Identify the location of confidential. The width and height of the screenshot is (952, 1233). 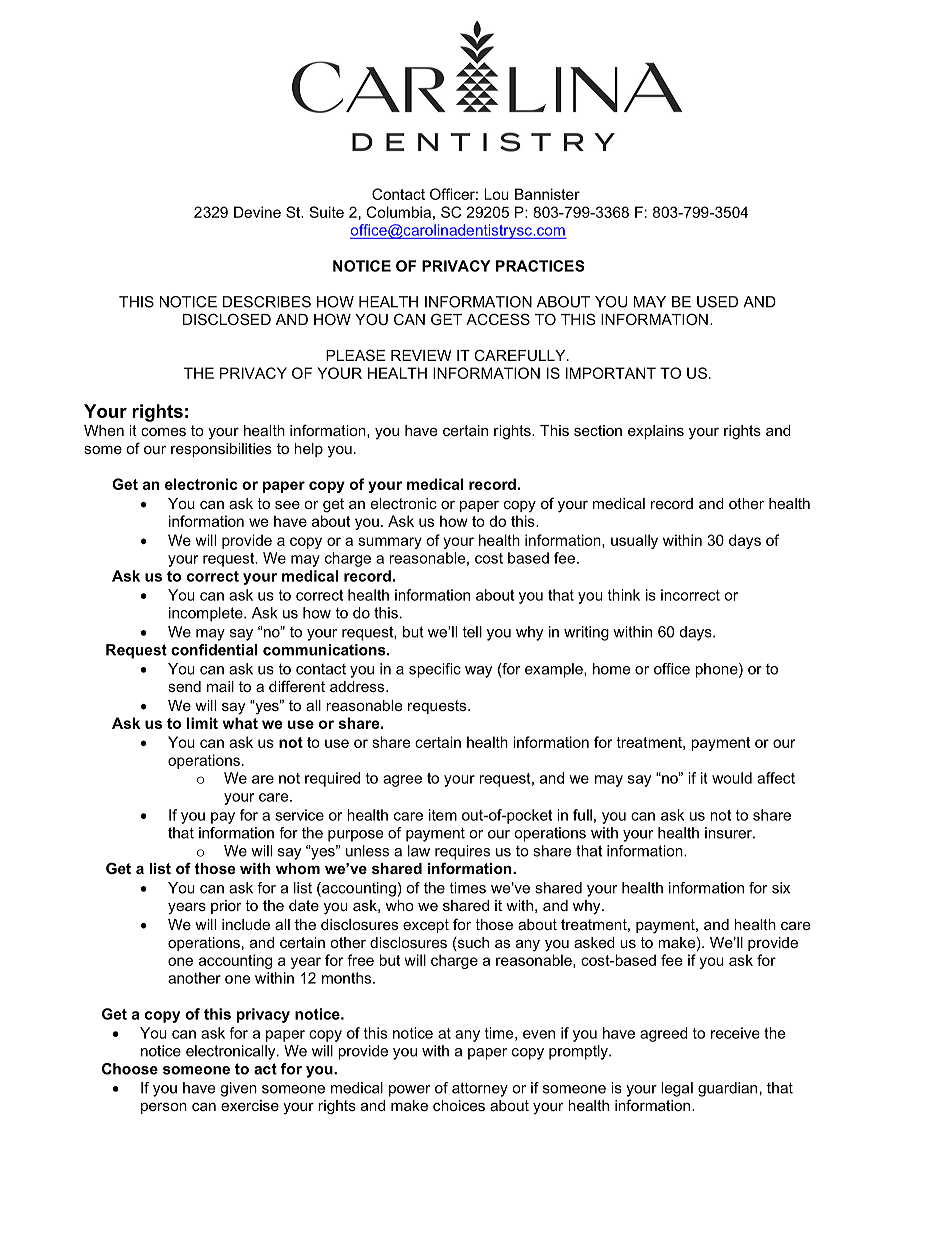
(214, 650).
